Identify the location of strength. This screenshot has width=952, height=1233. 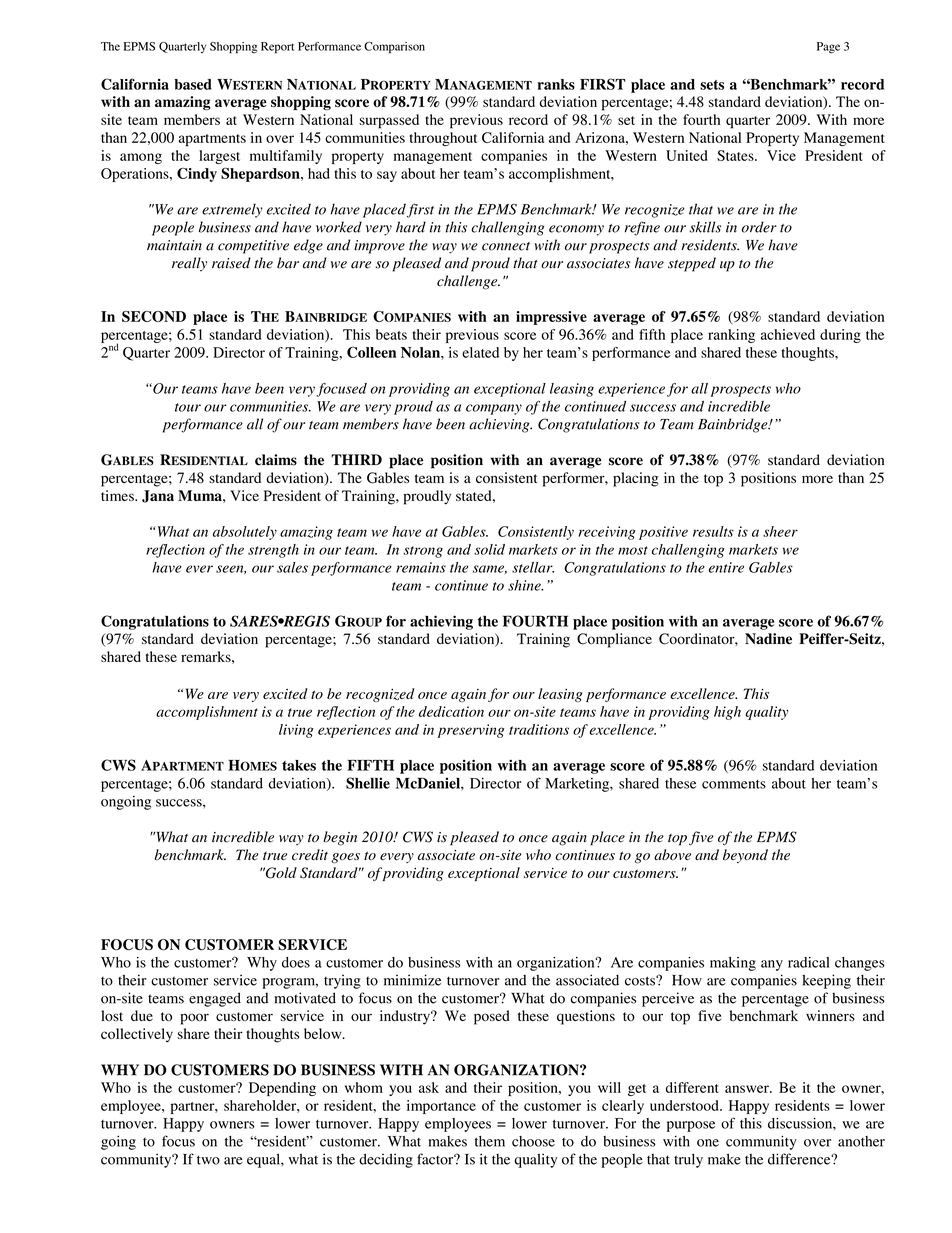
(273, 551).
